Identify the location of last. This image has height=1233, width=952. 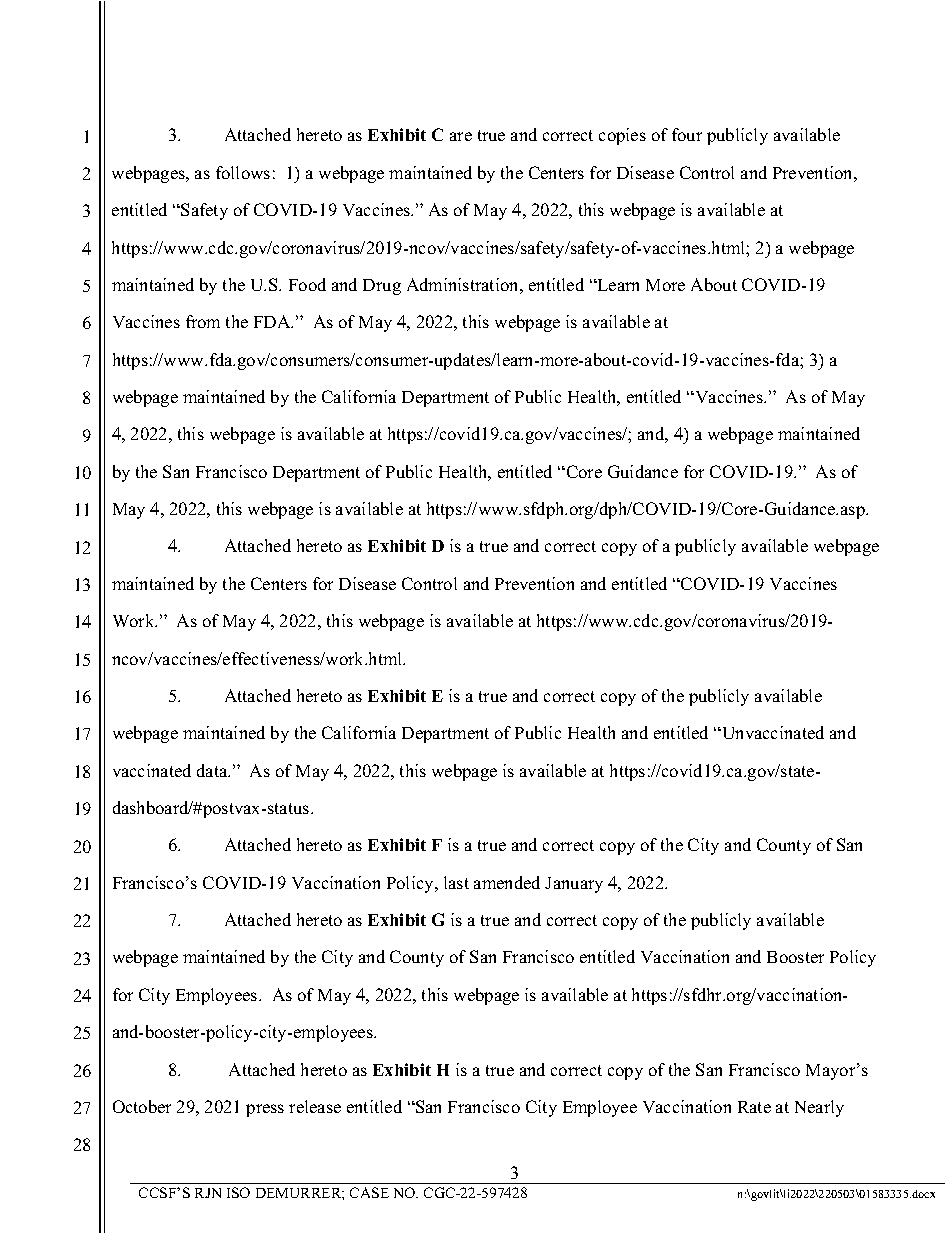
(456, 882).
